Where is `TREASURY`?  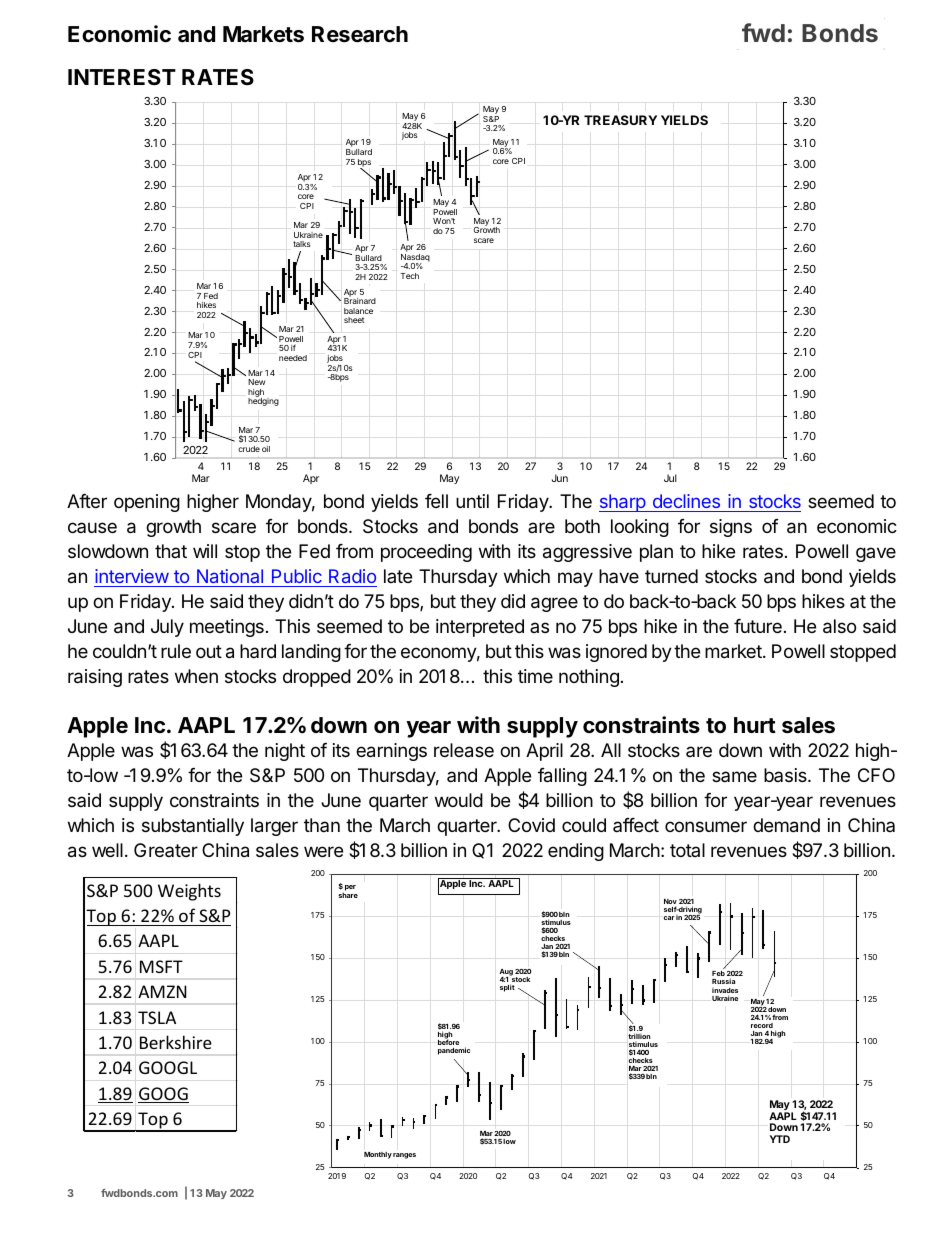 TREASURY is located at coordinates (620, 120).
